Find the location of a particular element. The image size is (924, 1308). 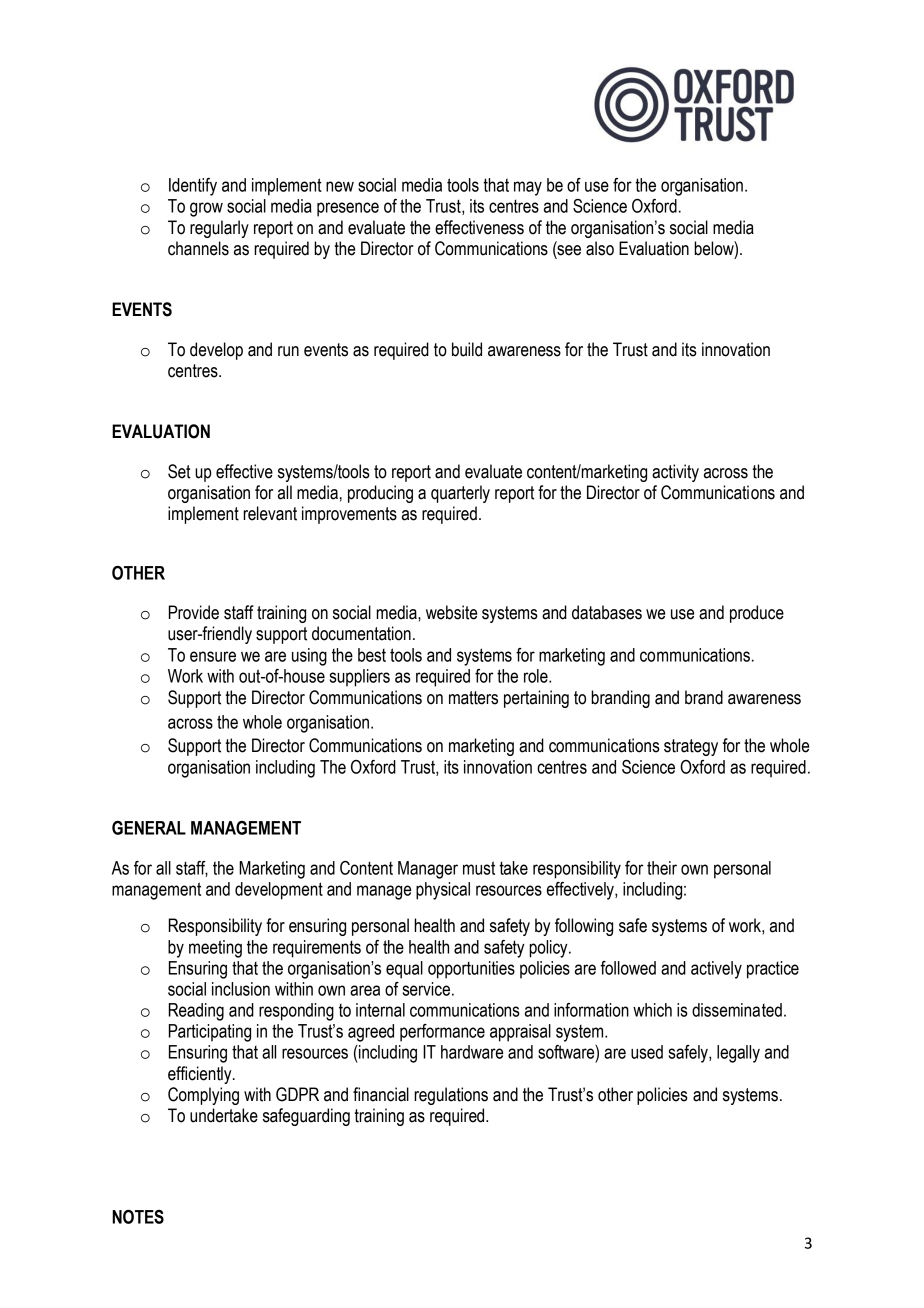

regulations is located at coordinates (451, 1096).
